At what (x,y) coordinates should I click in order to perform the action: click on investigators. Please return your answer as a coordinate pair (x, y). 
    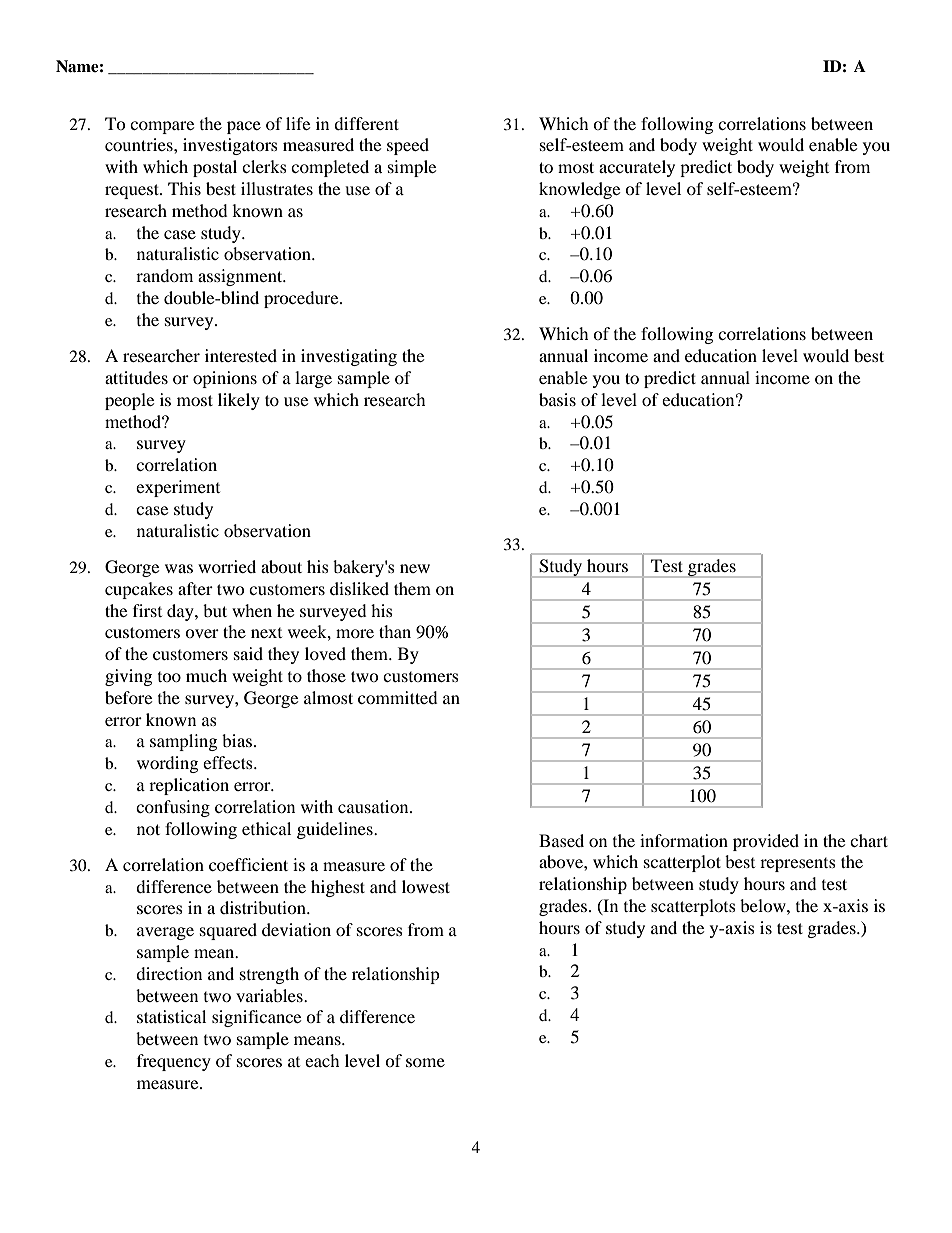
    Looking at the image, I should click on (230, 146).
